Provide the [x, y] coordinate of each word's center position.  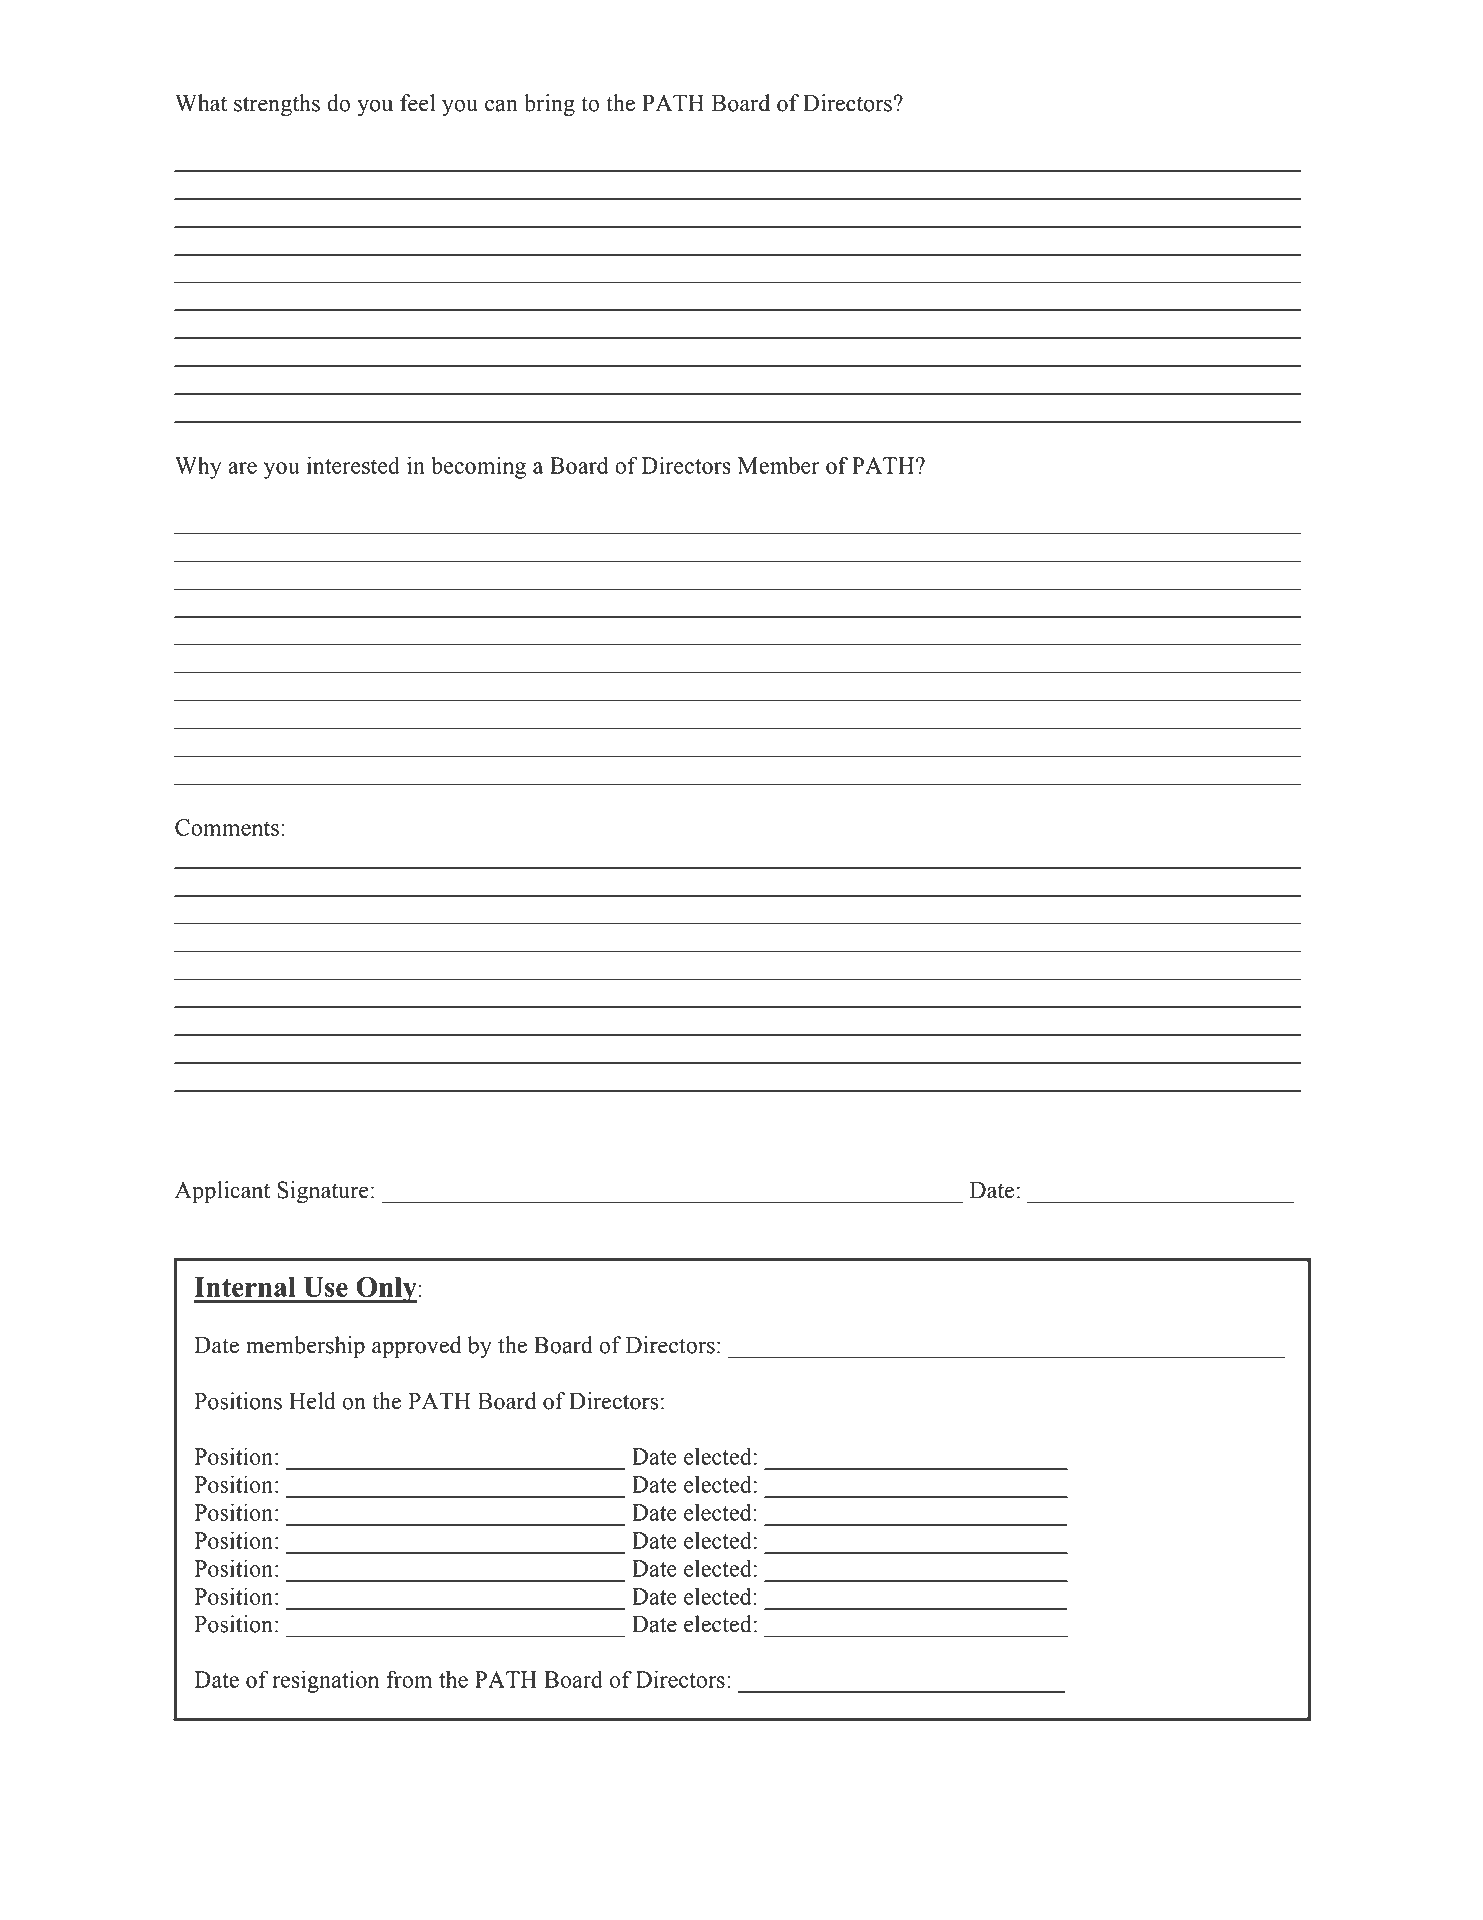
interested [353, 465]
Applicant [222, 1192]
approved [416, 1347]
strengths [277, 105]
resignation [325, 1681]
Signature [323, 1192]
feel [417, 103]
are [242, 468]
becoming [478, 467]
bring [549, 105]
